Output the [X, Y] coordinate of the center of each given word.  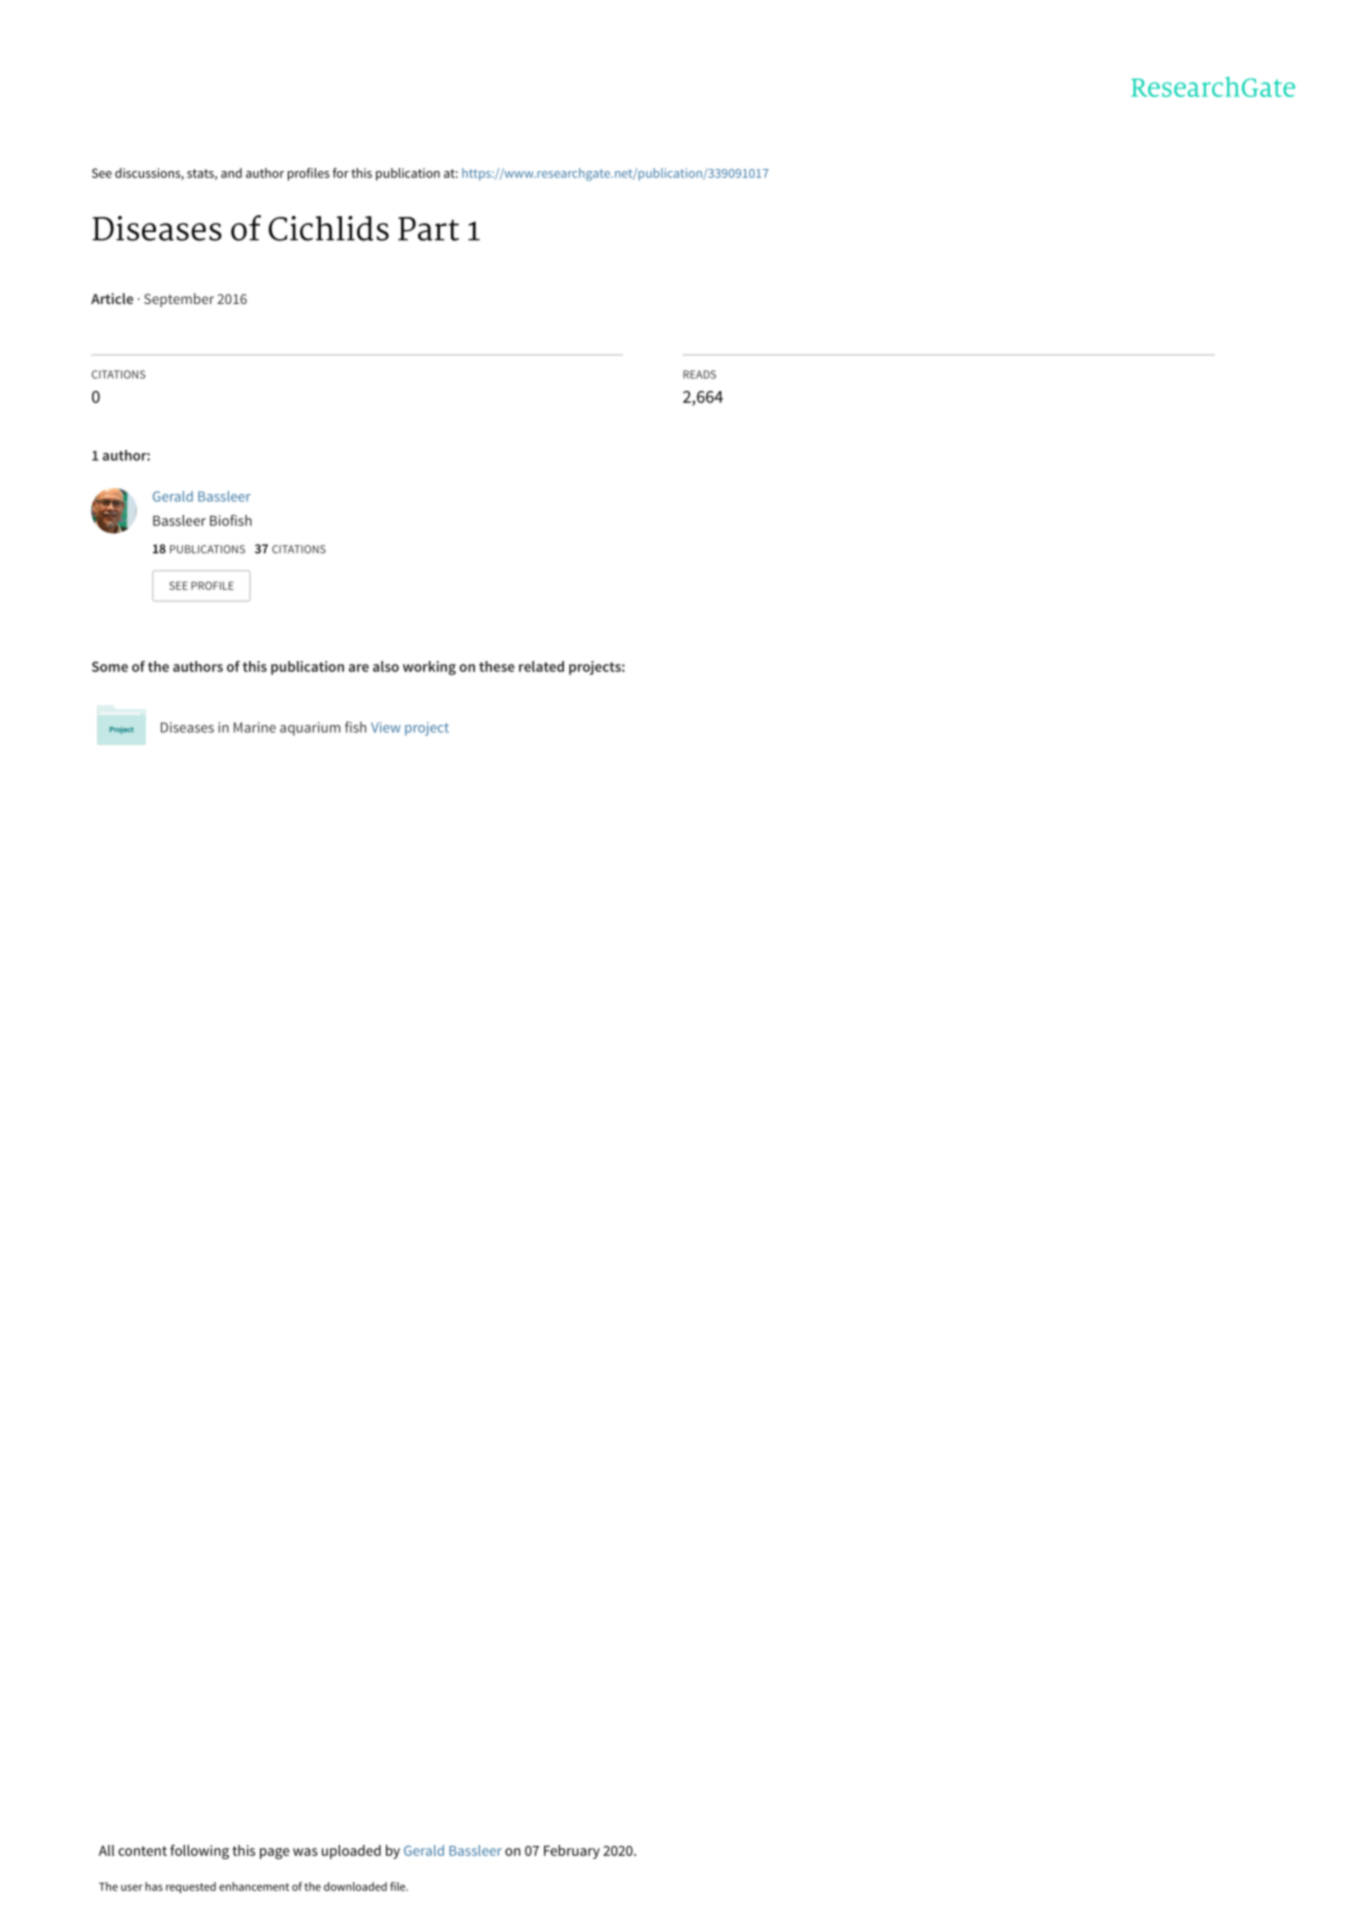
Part [428, 229]
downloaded [355, 1886]
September [179, 300]
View [386, 727]
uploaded [351, 1852]
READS [699, 374]
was [305, 1852]
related [541, 666]
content [142, 1851]
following [199, 1851]
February [572, 1852]
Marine [255, 727]
